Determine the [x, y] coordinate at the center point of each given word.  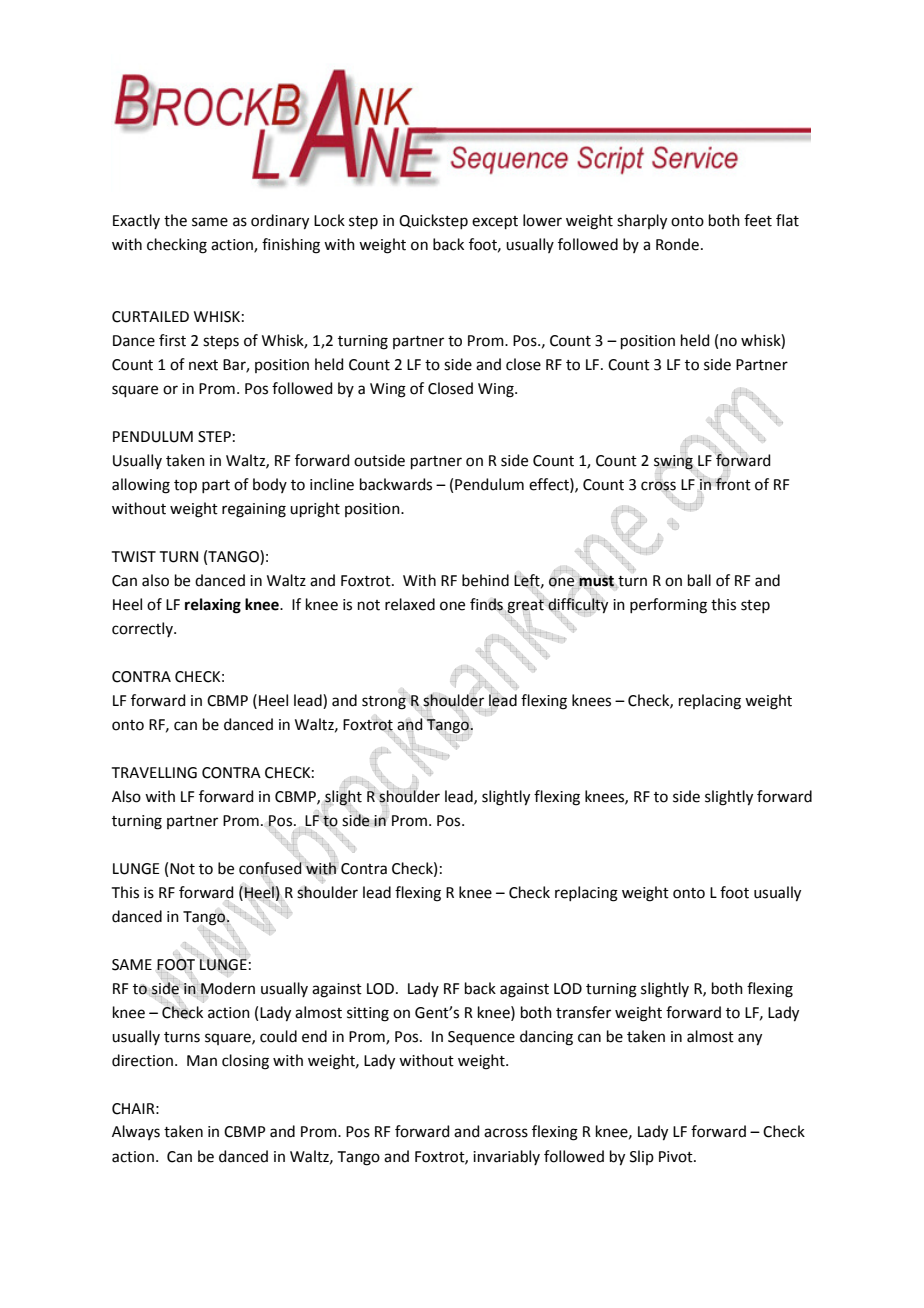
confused [270, 868]
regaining [254, 510]
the [175, 220]
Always [136, 1132]
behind [485, 580]
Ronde [677, 244]
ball [699, 580]
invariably [506, 1157]
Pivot [677, 1157]
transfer [583, 1012]
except [495, 222]
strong [384, 703]
